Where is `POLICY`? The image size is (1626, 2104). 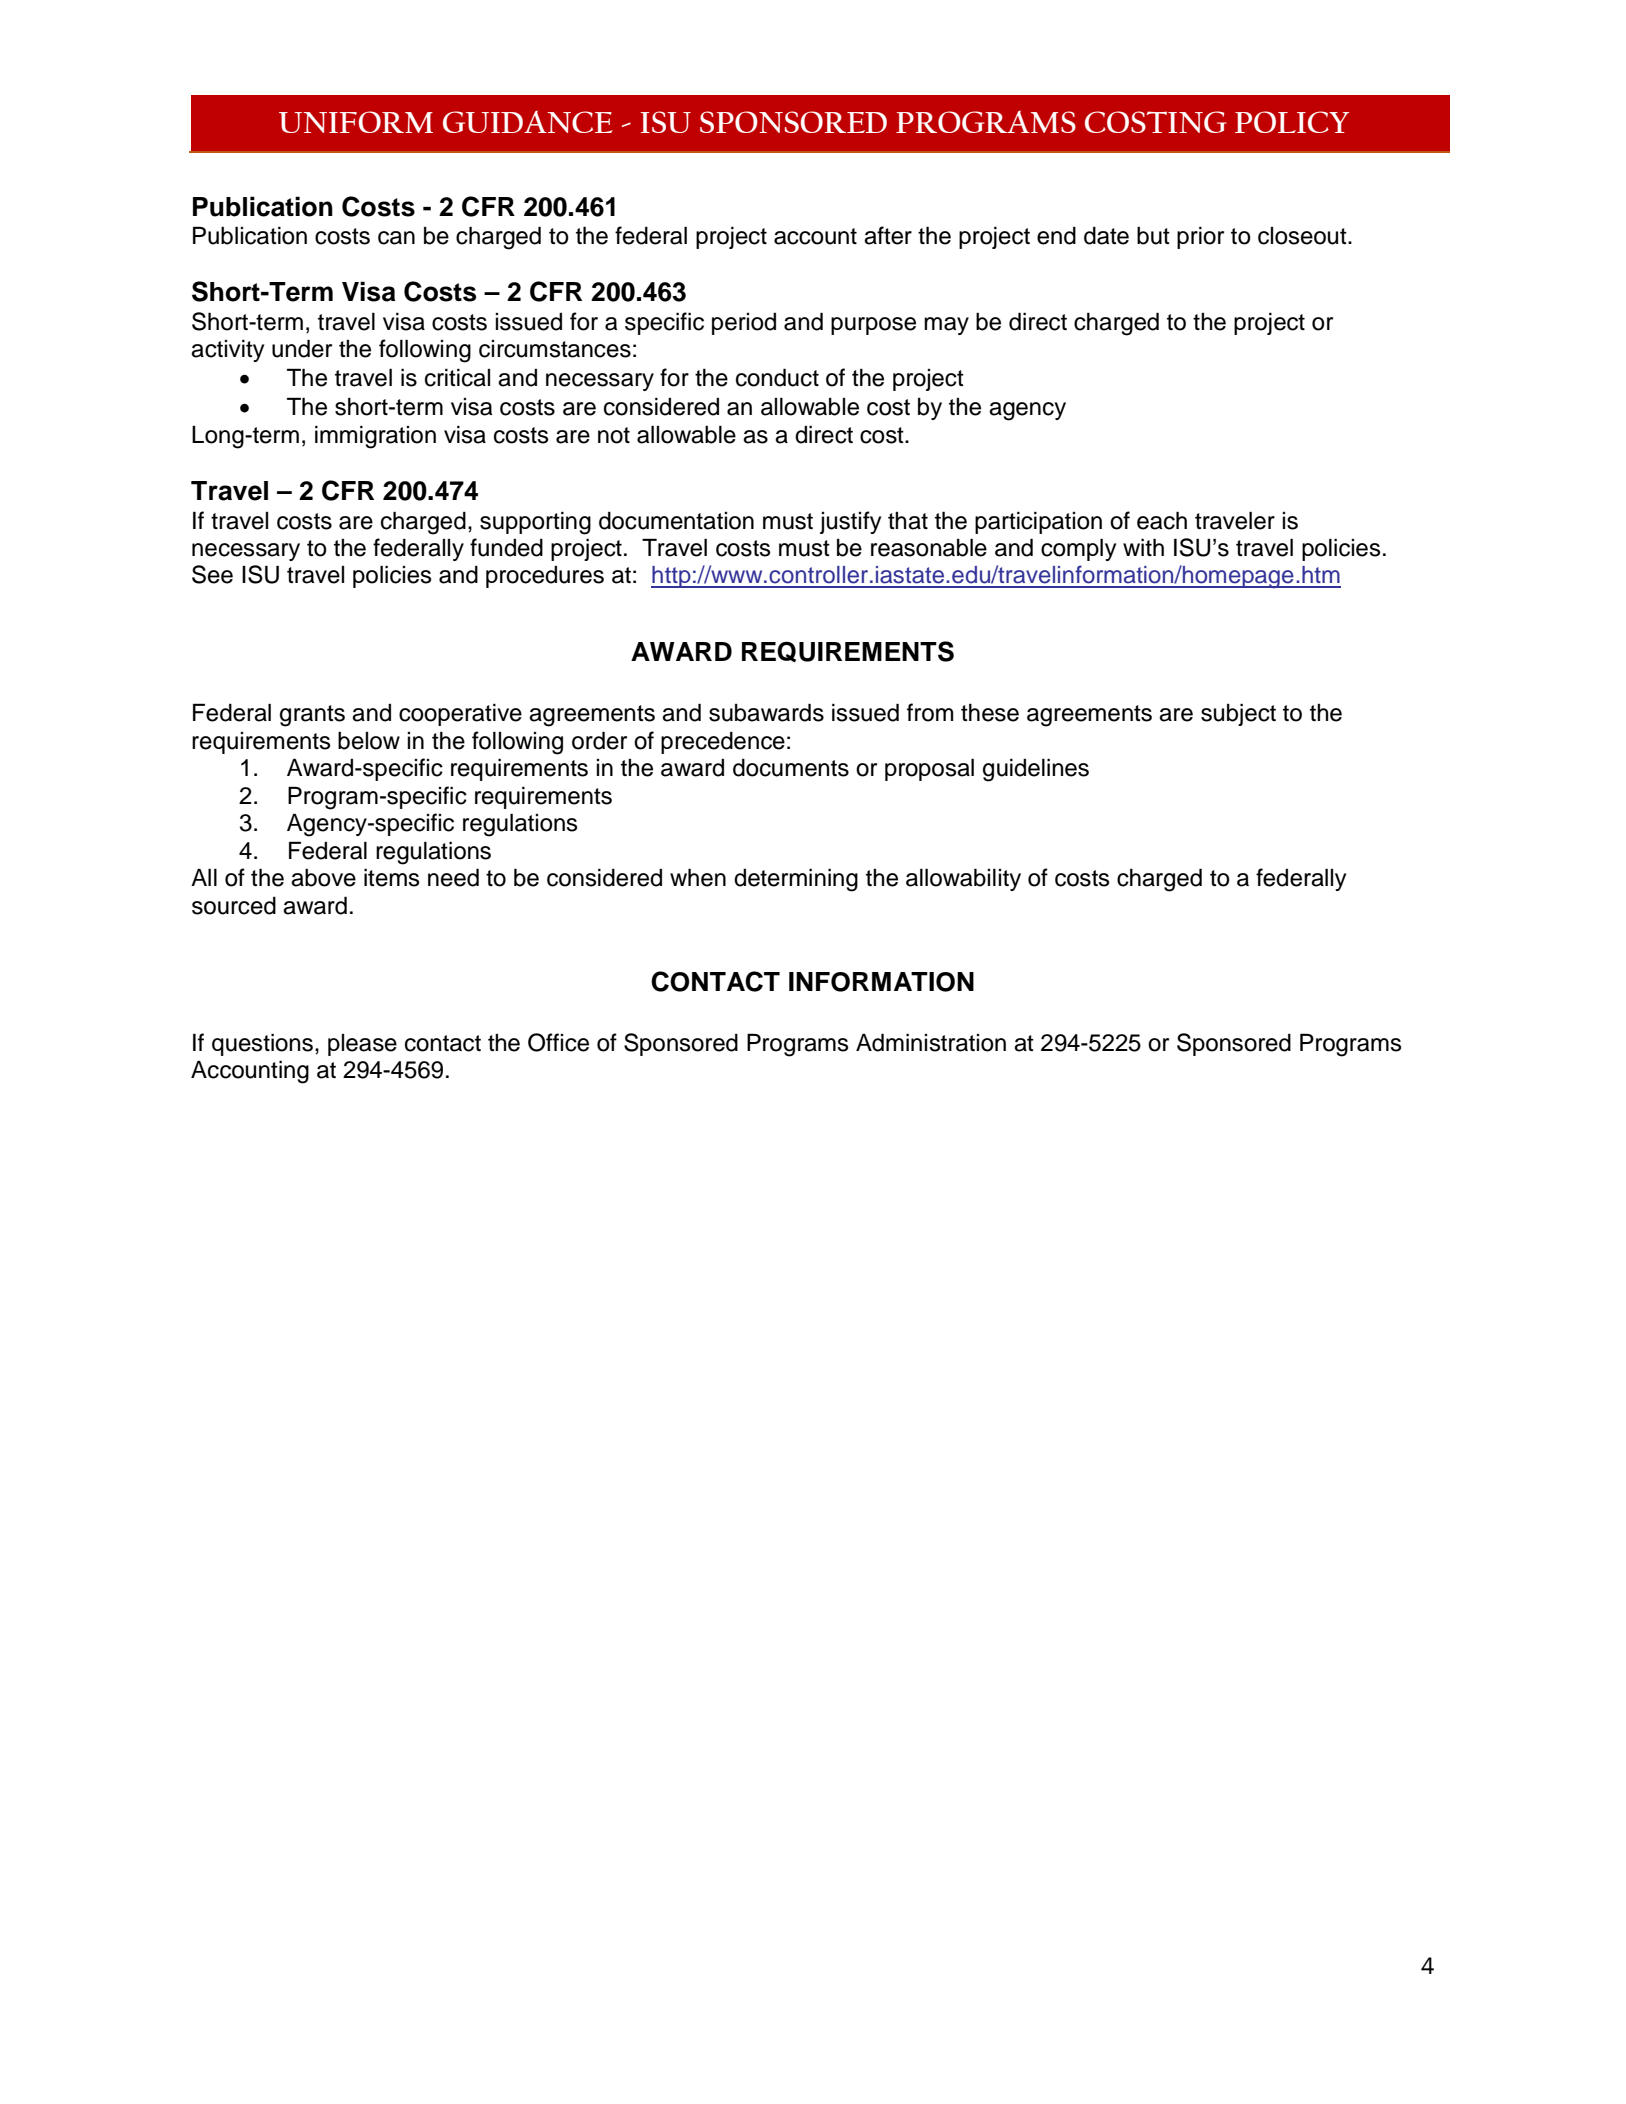 POLICY is located at coordinates (1292, 122).
